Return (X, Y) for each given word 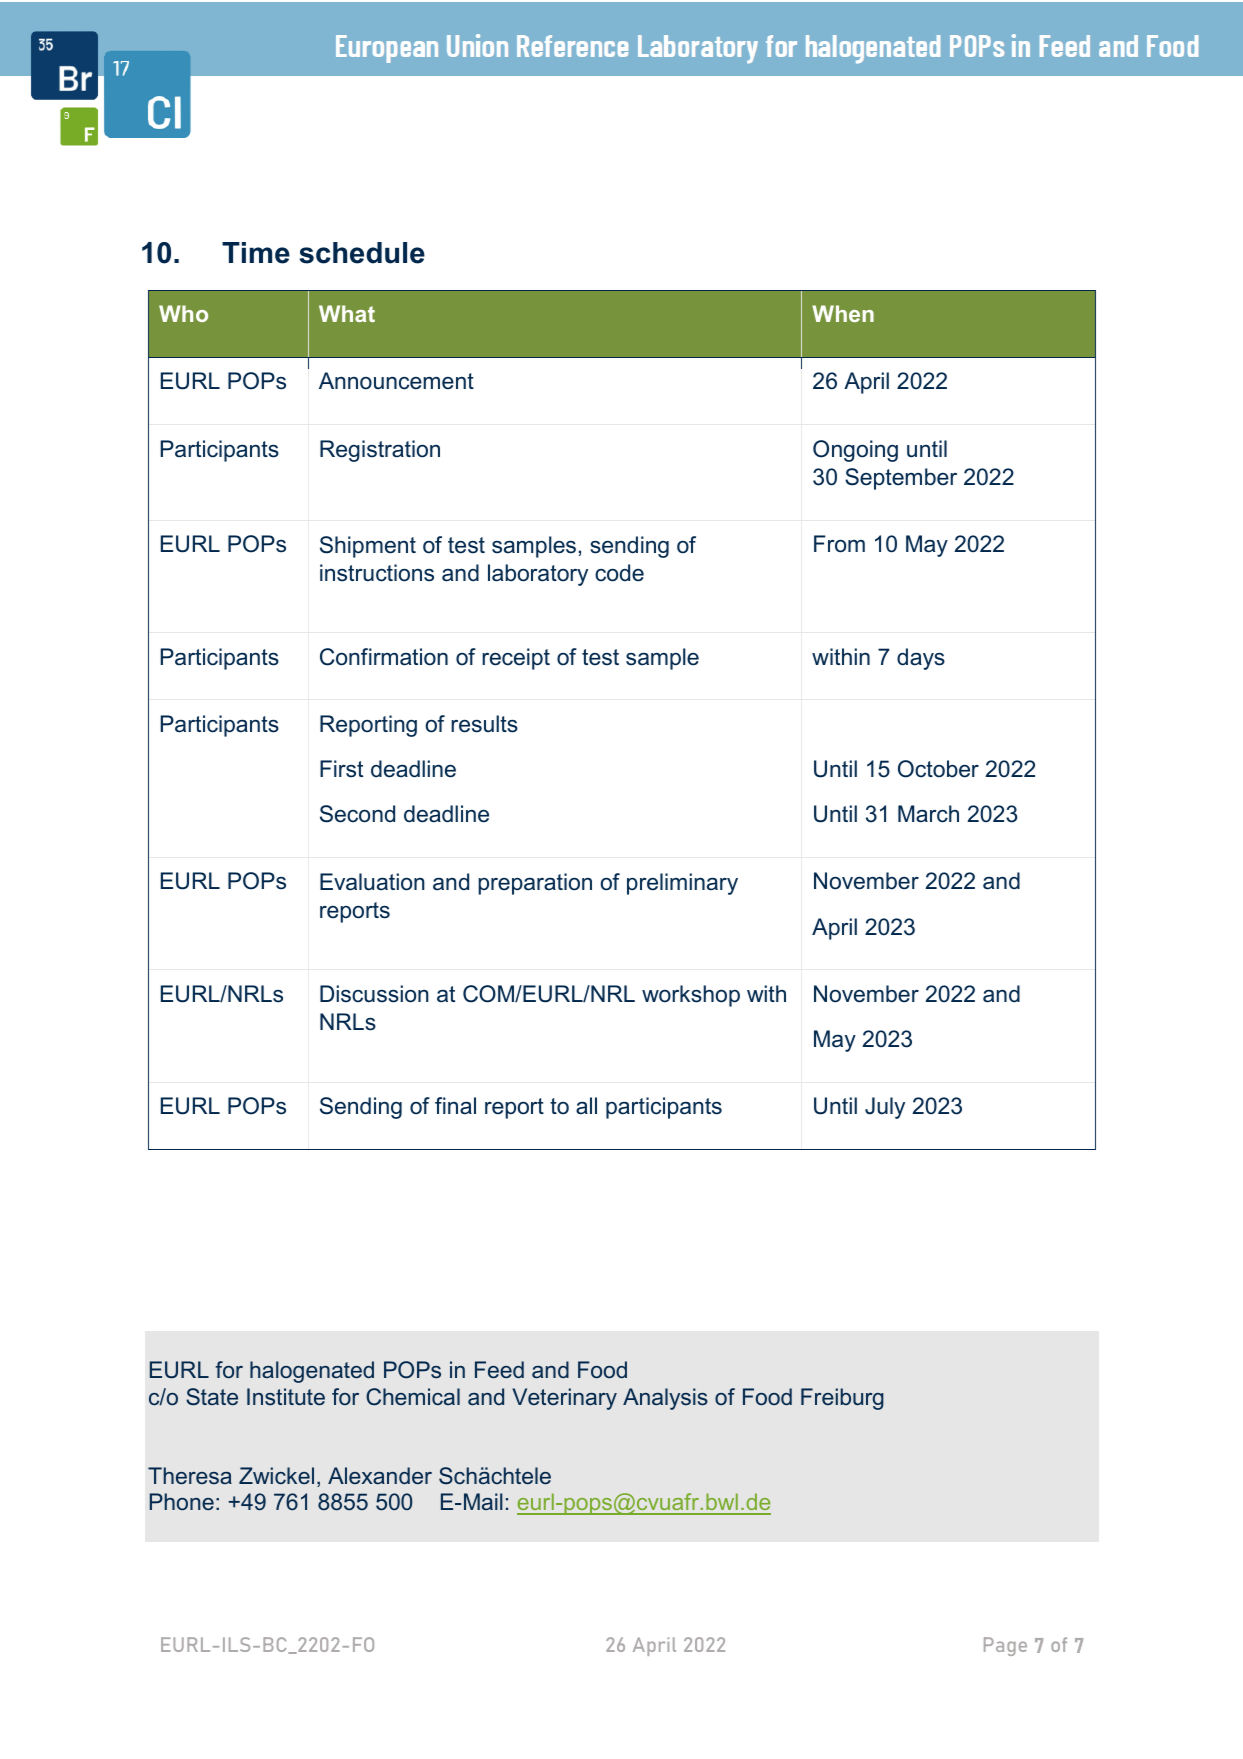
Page (1005, 1646)
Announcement (396, 381)
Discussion (374, 994)
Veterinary (564, 1399)
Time (256, 253)
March (928, 814)
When (843, 313)
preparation (535, 884)
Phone (182, 1501)
